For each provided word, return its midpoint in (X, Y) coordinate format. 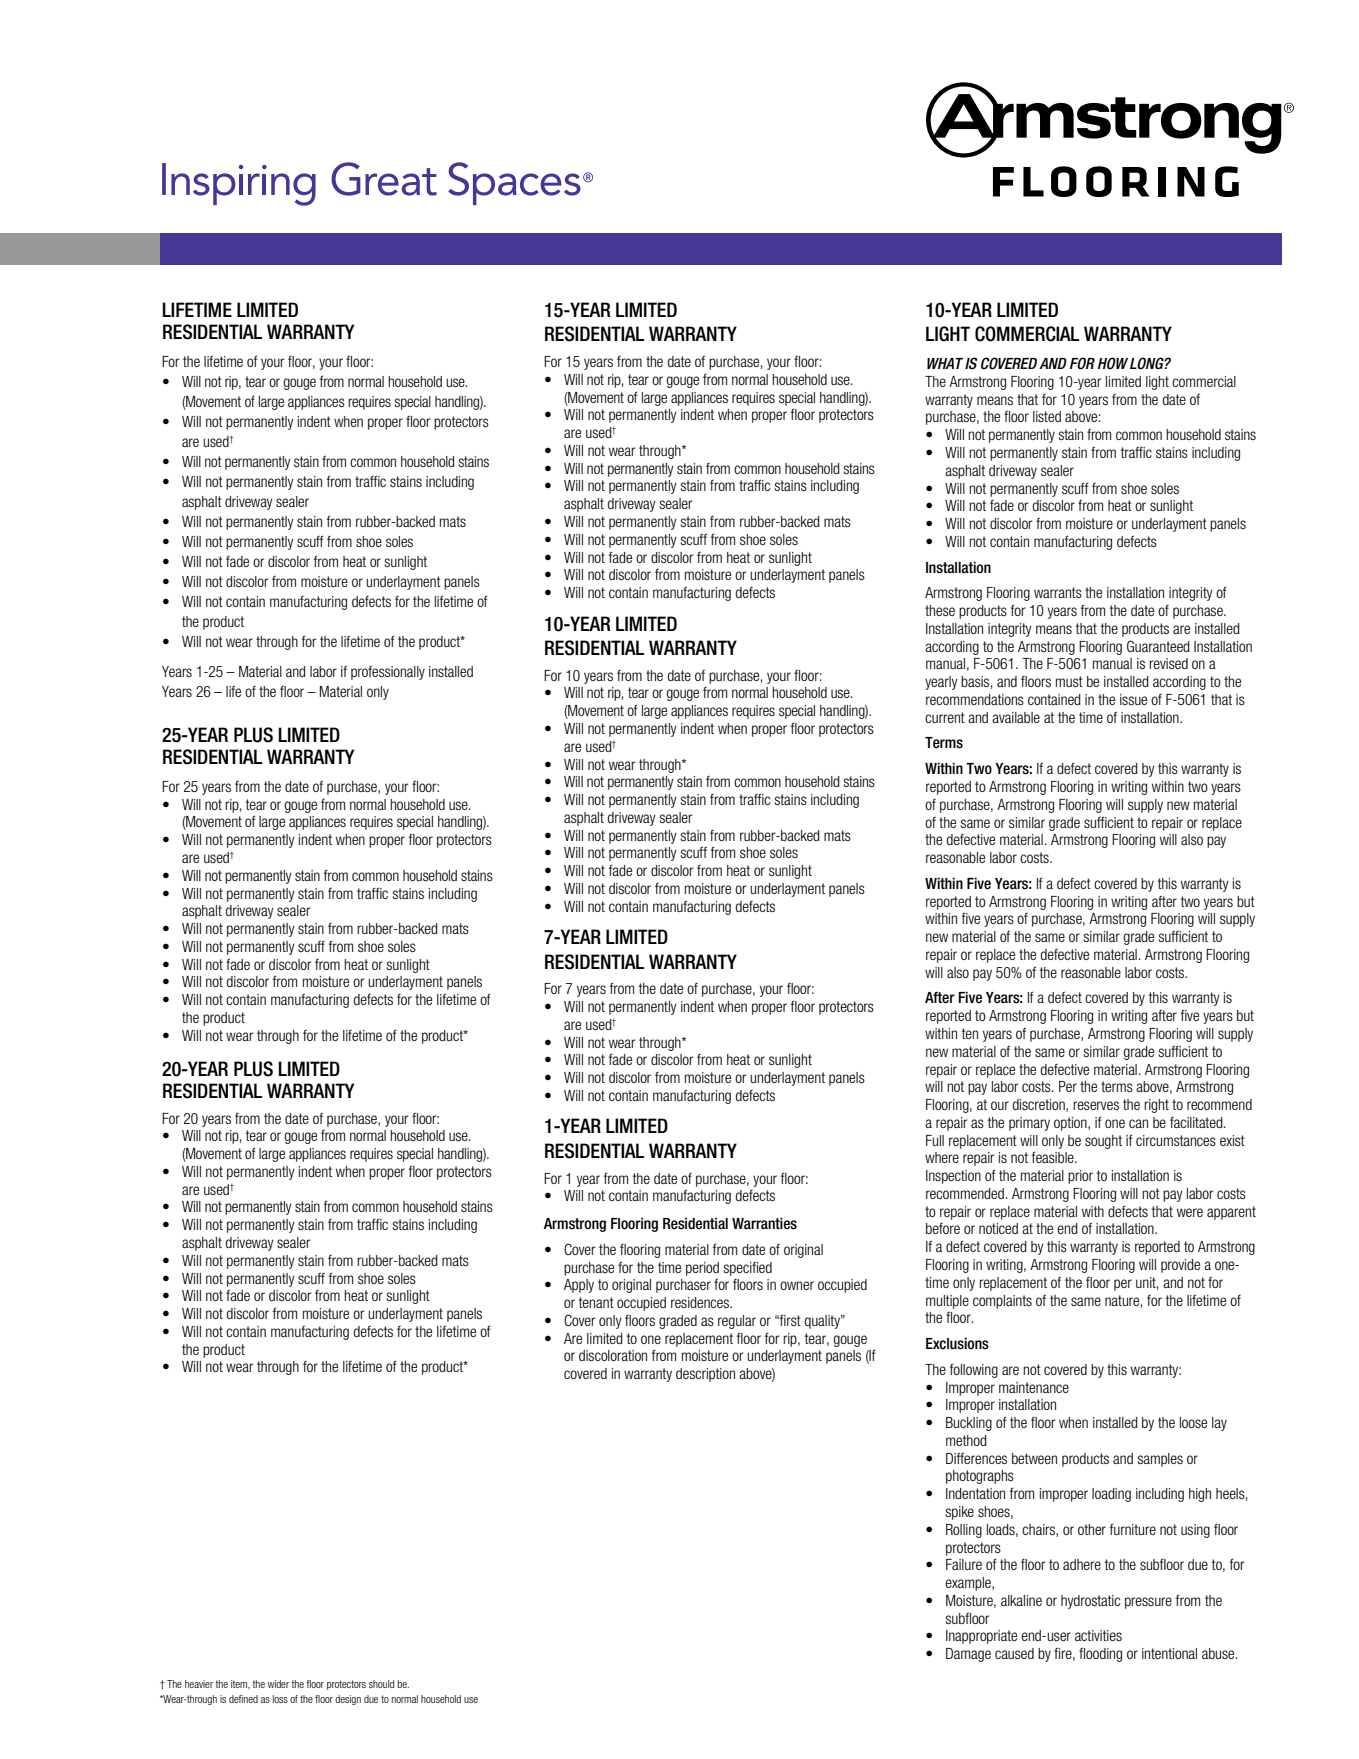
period (702, 1269)
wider (278, 1684)
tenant (596, 1302)
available (1016, 717)
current (945, 717)
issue (1133, 699)
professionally (388, 673)
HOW (1113, 363)
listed (1047, 416)
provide (1180, 1266)
